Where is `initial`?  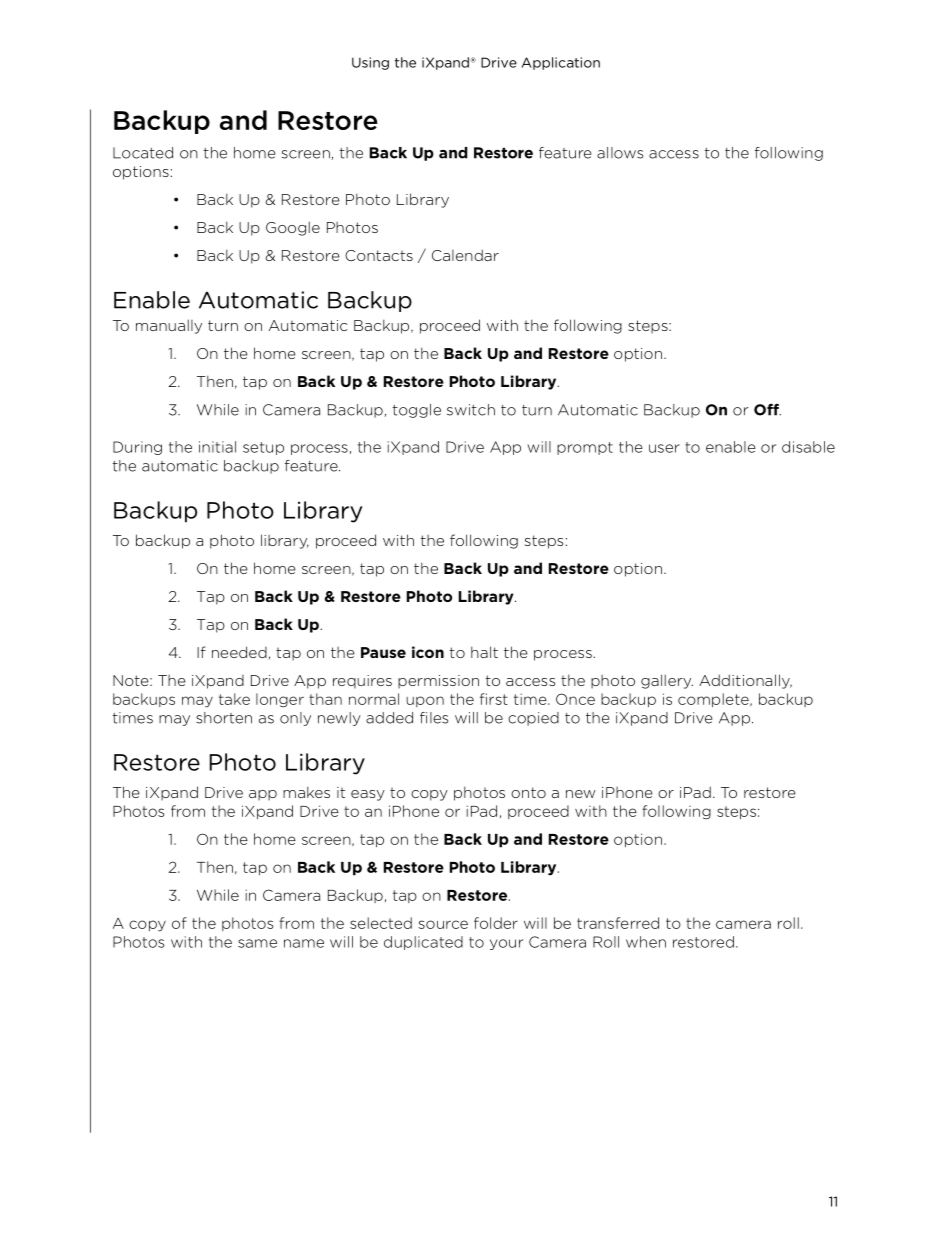
initial is located at coordinates (217, 447).
